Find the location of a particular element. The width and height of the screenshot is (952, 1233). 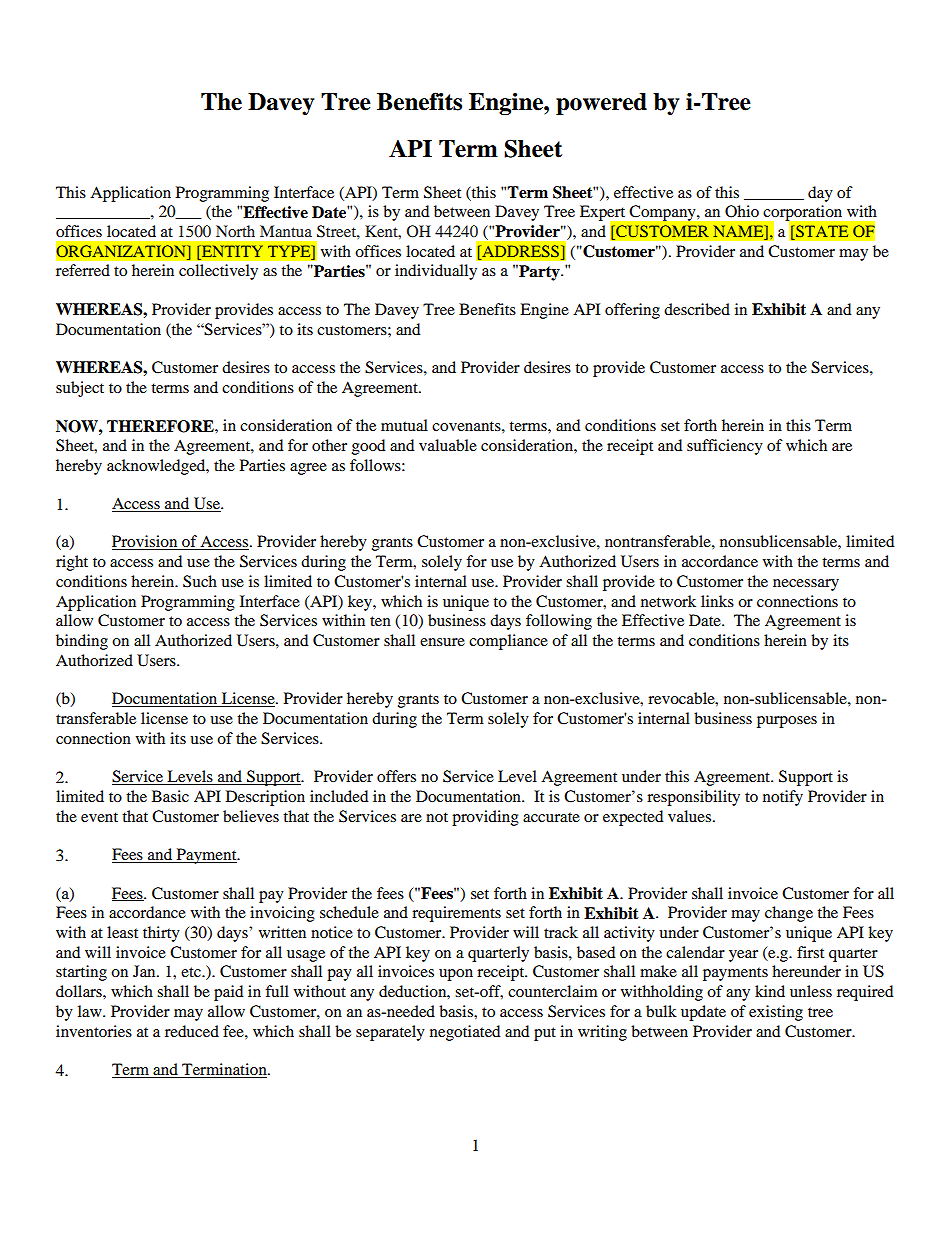

Basic is located at coordinates (170, 796).
